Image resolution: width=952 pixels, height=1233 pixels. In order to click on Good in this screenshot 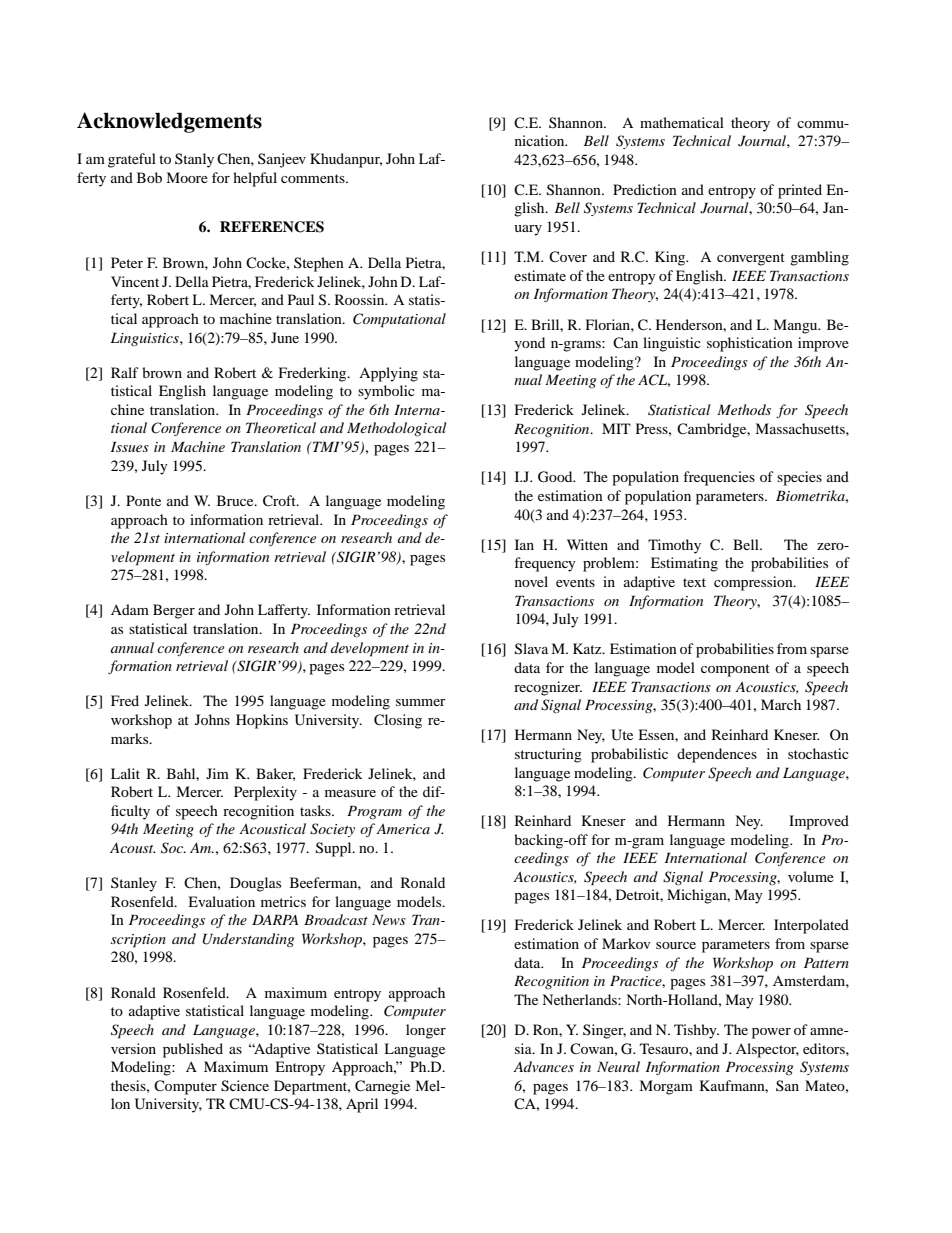, I will do `click(556, 477)`.
